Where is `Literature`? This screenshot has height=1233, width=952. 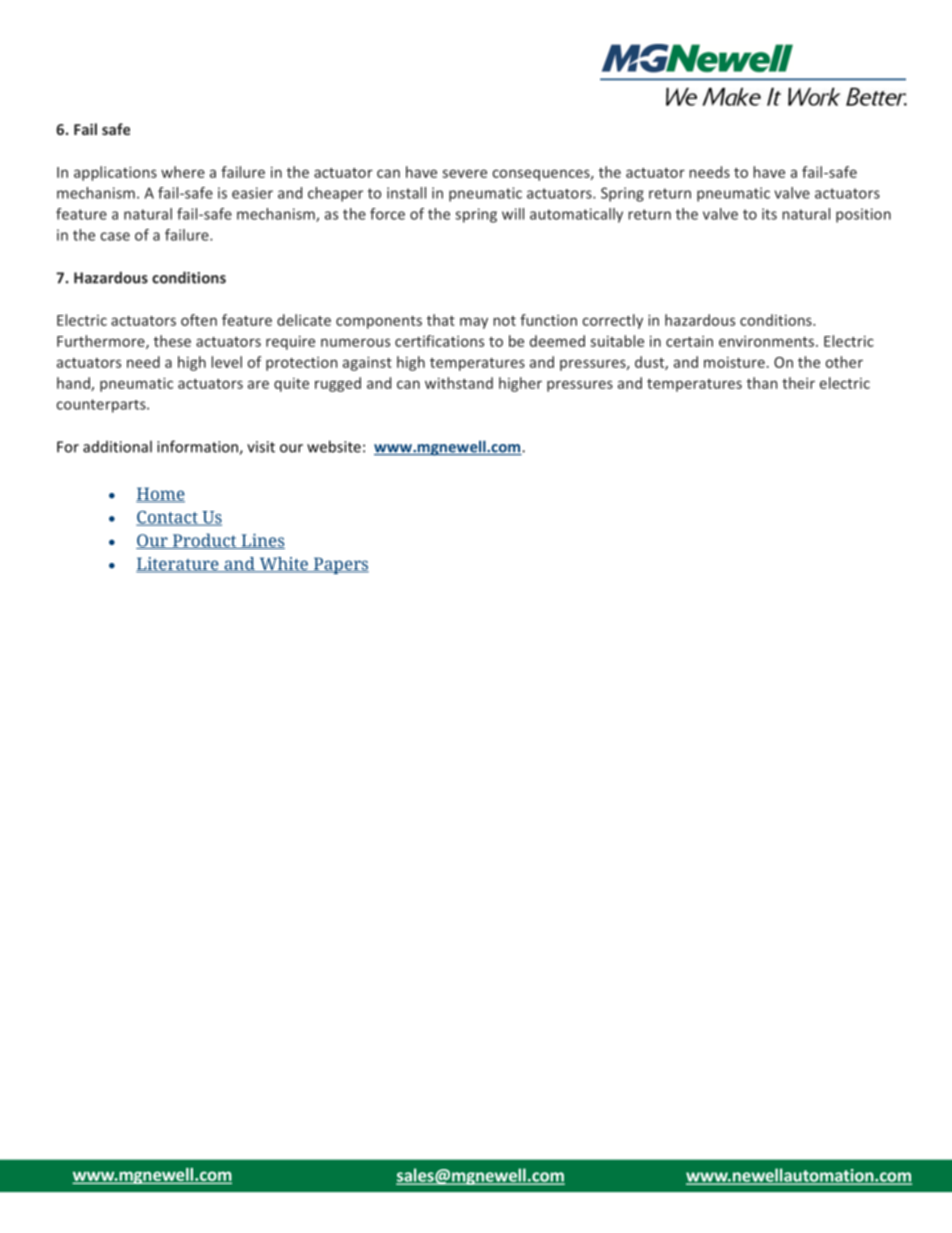
Literature is located at coordinates (178, 565).
